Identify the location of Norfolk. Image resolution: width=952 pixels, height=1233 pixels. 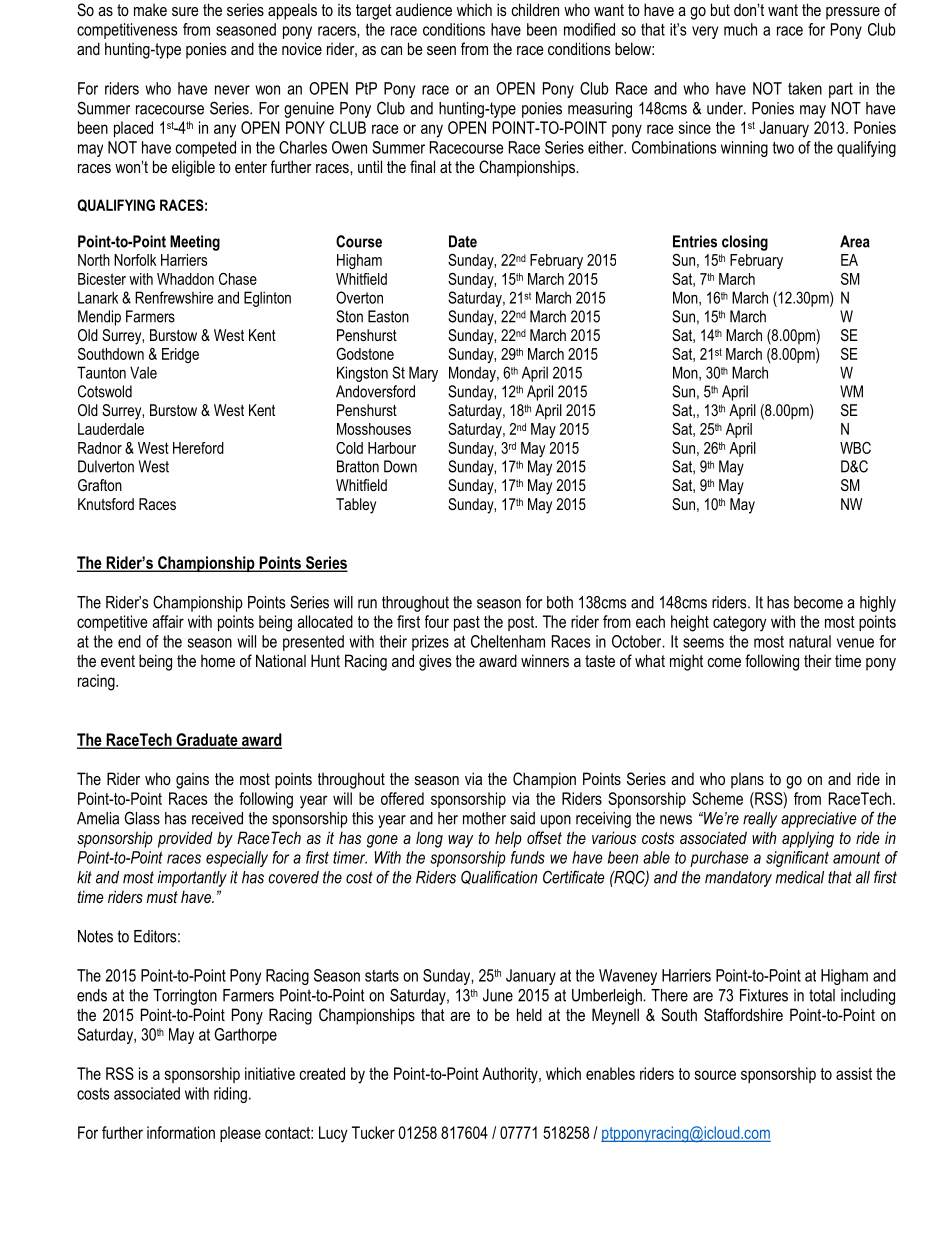
(135, 260).
